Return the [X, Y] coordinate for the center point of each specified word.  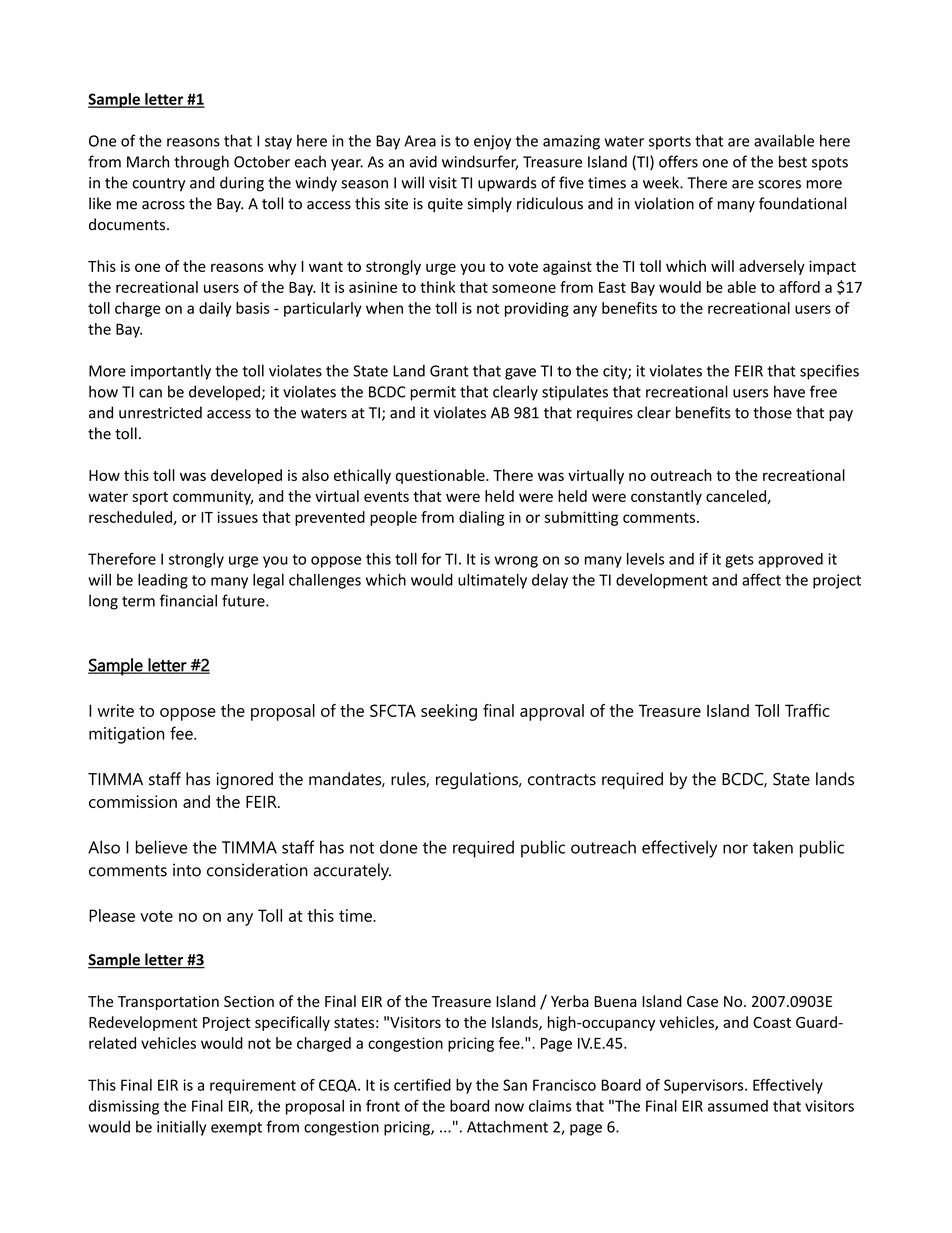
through [201, 163]
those [772, 412]
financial [188, 600]
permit [433, 393]
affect [761, 579]
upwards [507, 184]
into [187, 870]
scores [779, 184]
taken [773, 847]
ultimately [492, 581]
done [399, 847]
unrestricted [160, 412]
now [509, 1107]
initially [182, 1128]
